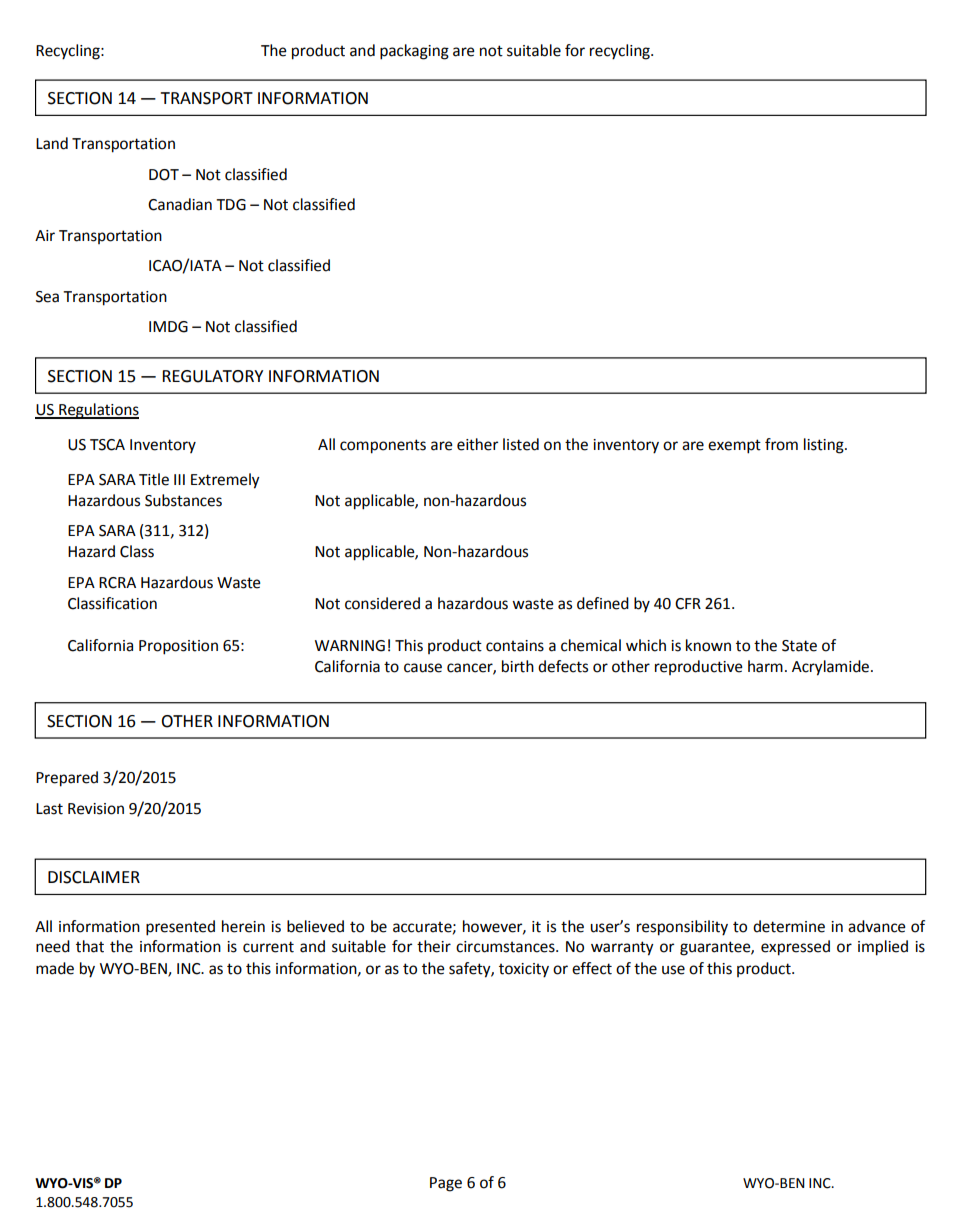 The width and height of the document is (960, 1232). What do you see at coordinates (96, 809) in the document?
I see `Revision` at bounding box center [96, 809].
